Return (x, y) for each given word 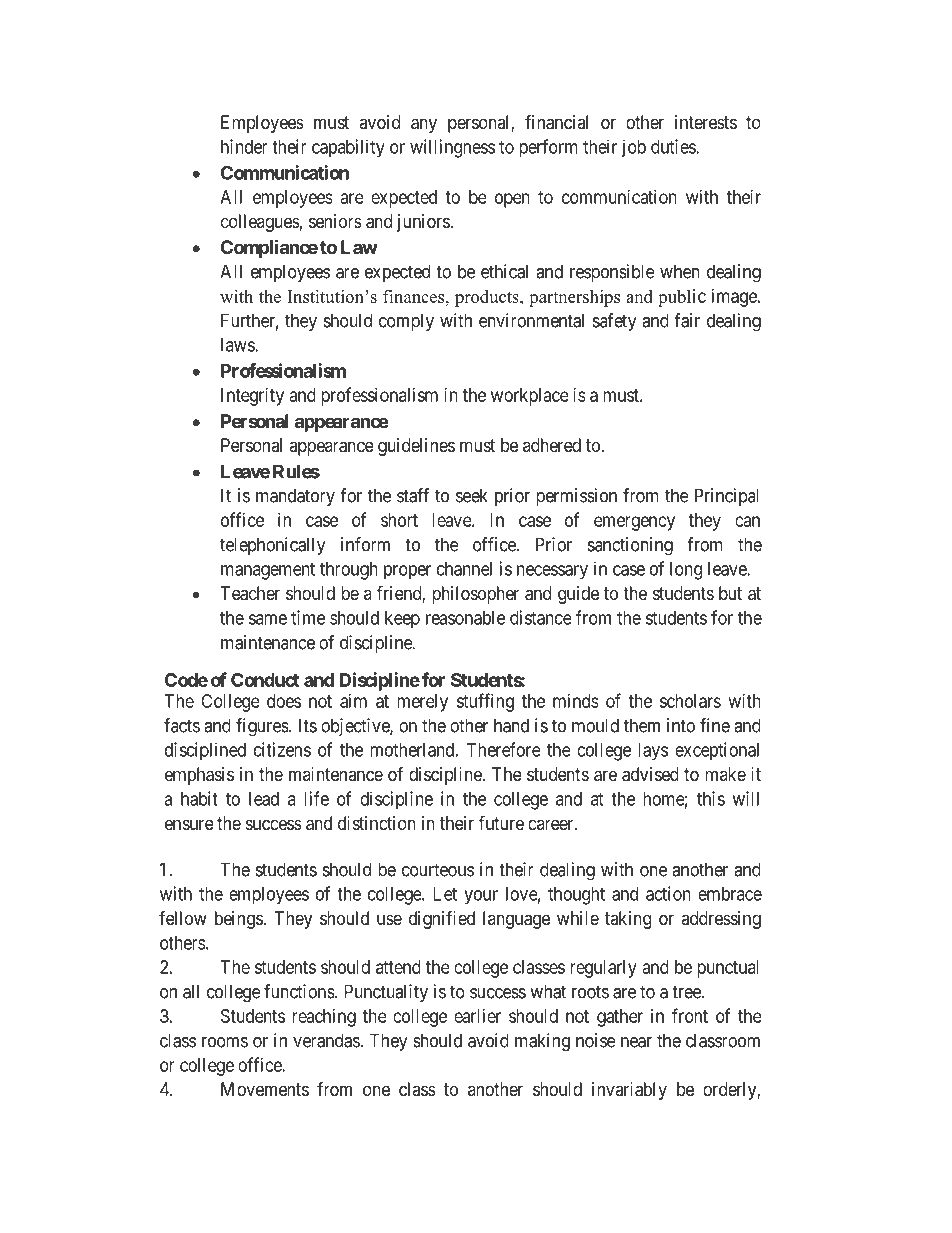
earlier (477, 1016)
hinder (244, 146)
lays (653, 752)
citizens (282, 749)
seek (472, 495)
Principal (727, 497)
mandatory (295, 497)
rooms (225, 1042)
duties (674, 146)
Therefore (504, 749)
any (424, 125)
